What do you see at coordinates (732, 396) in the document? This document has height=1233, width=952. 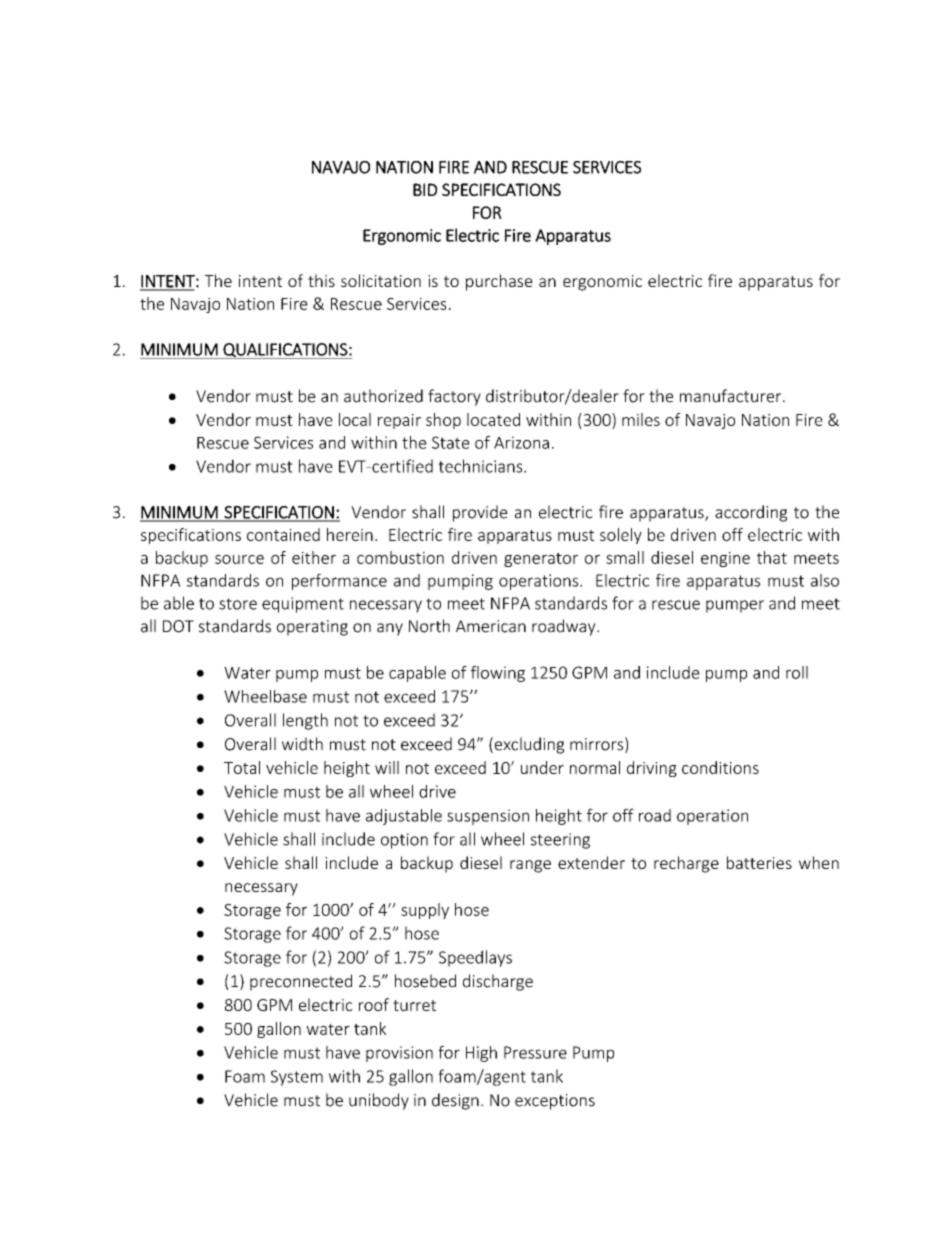 I see `manufacturer` at bounding box center [732, 396].
